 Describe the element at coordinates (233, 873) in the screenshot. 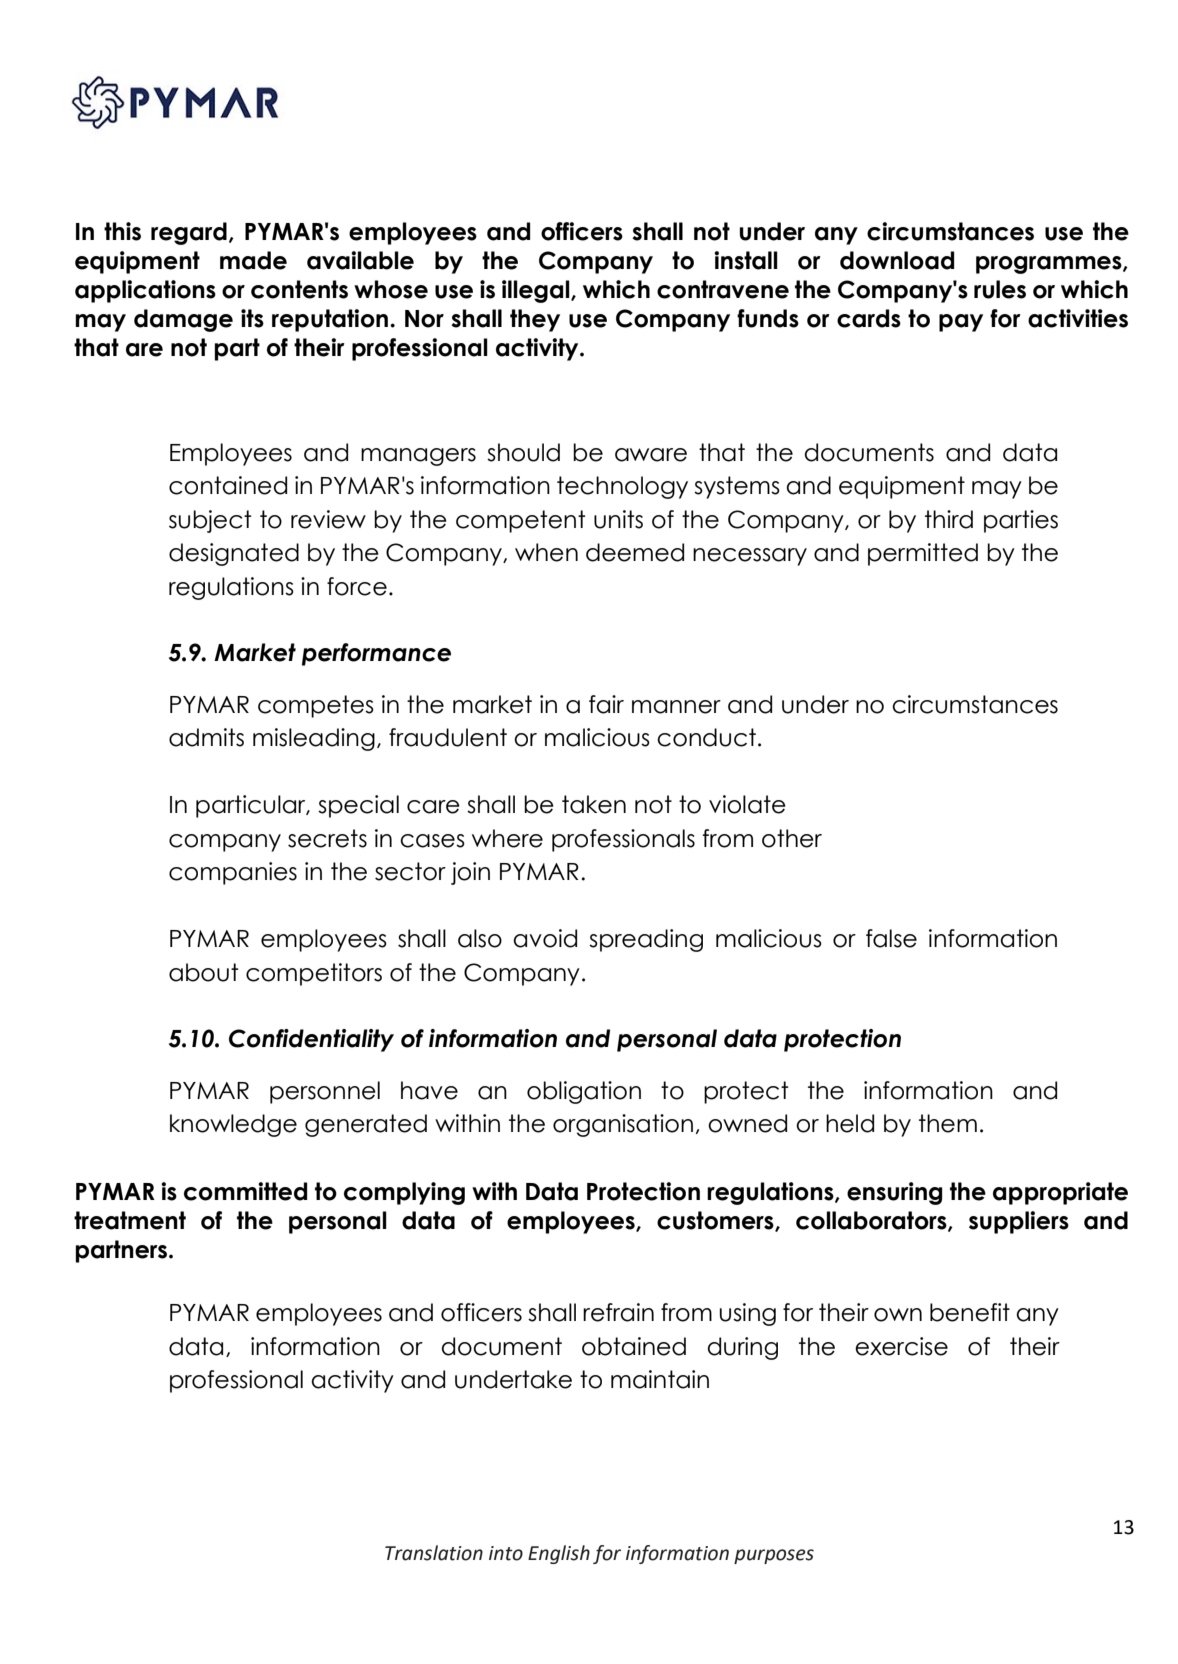

I see `companies` at that location.
